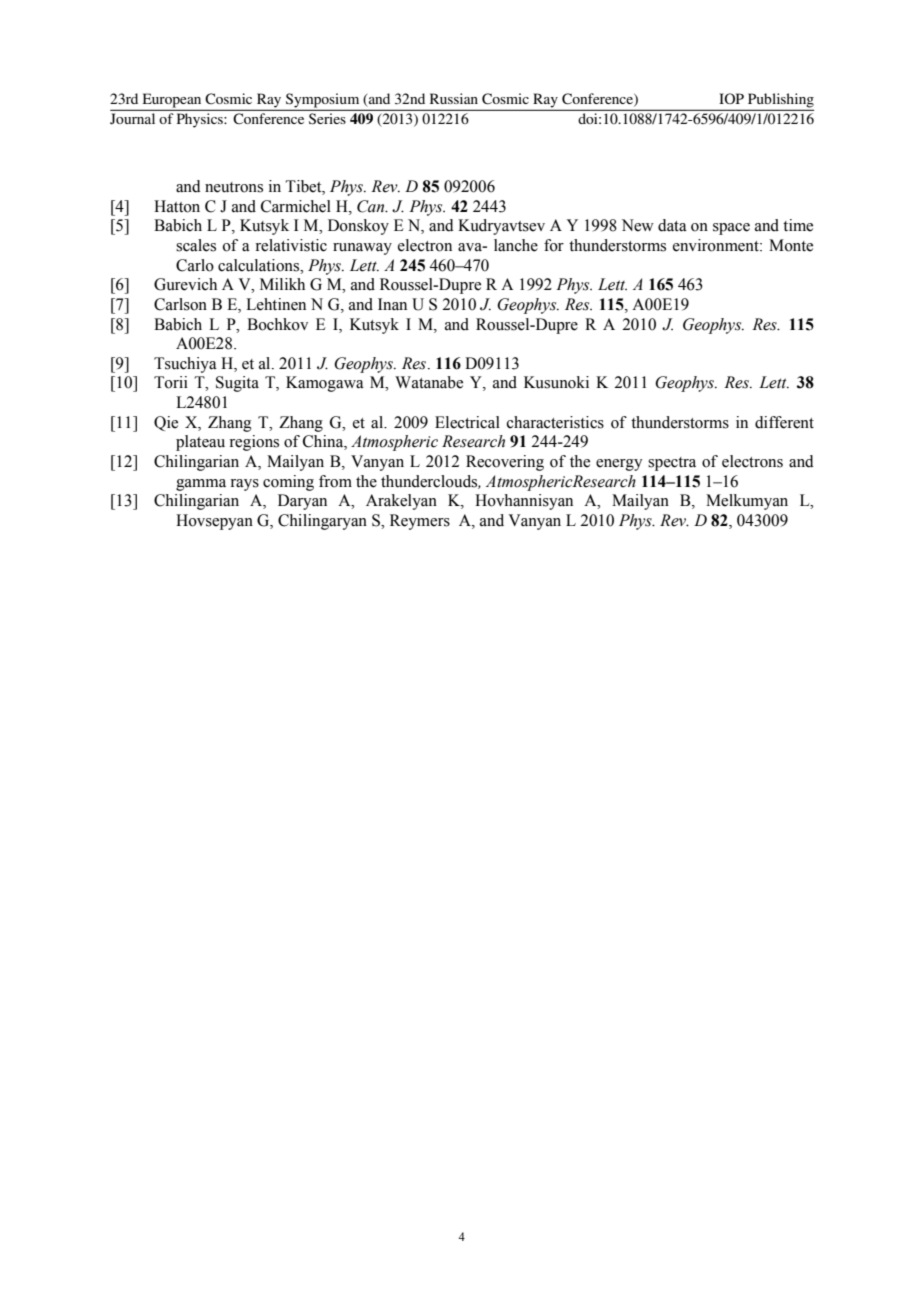 This screenshot has height=1308, width=924. I want to click on spectra, so click(672, 464).
